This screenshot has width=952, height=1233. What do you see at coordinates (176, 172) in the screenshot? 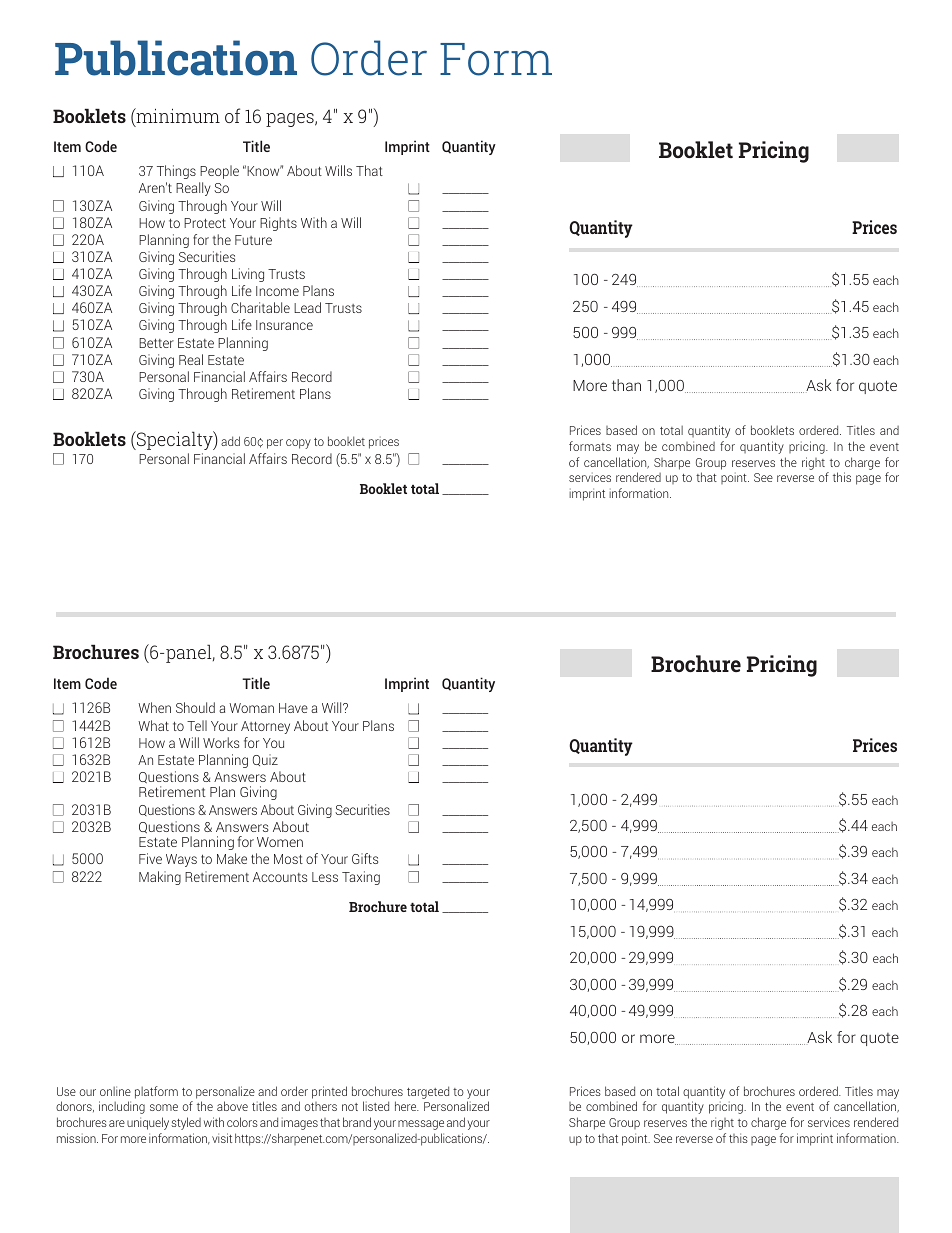
I see `Things` at bounding box center [176, 172].
